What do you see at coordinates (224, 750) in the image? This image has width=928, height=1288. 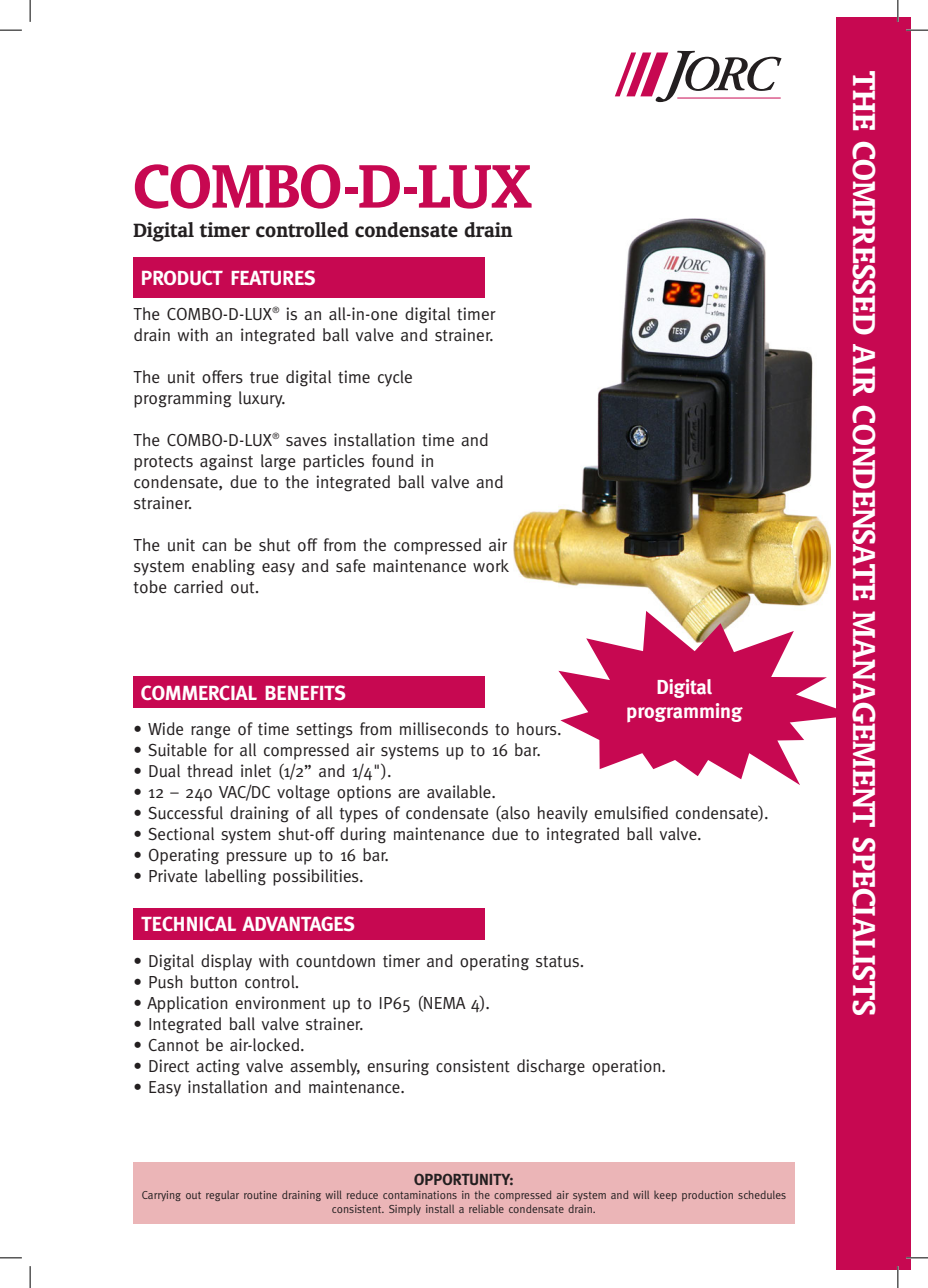 I see `for` at bounding box center [224, 750].
